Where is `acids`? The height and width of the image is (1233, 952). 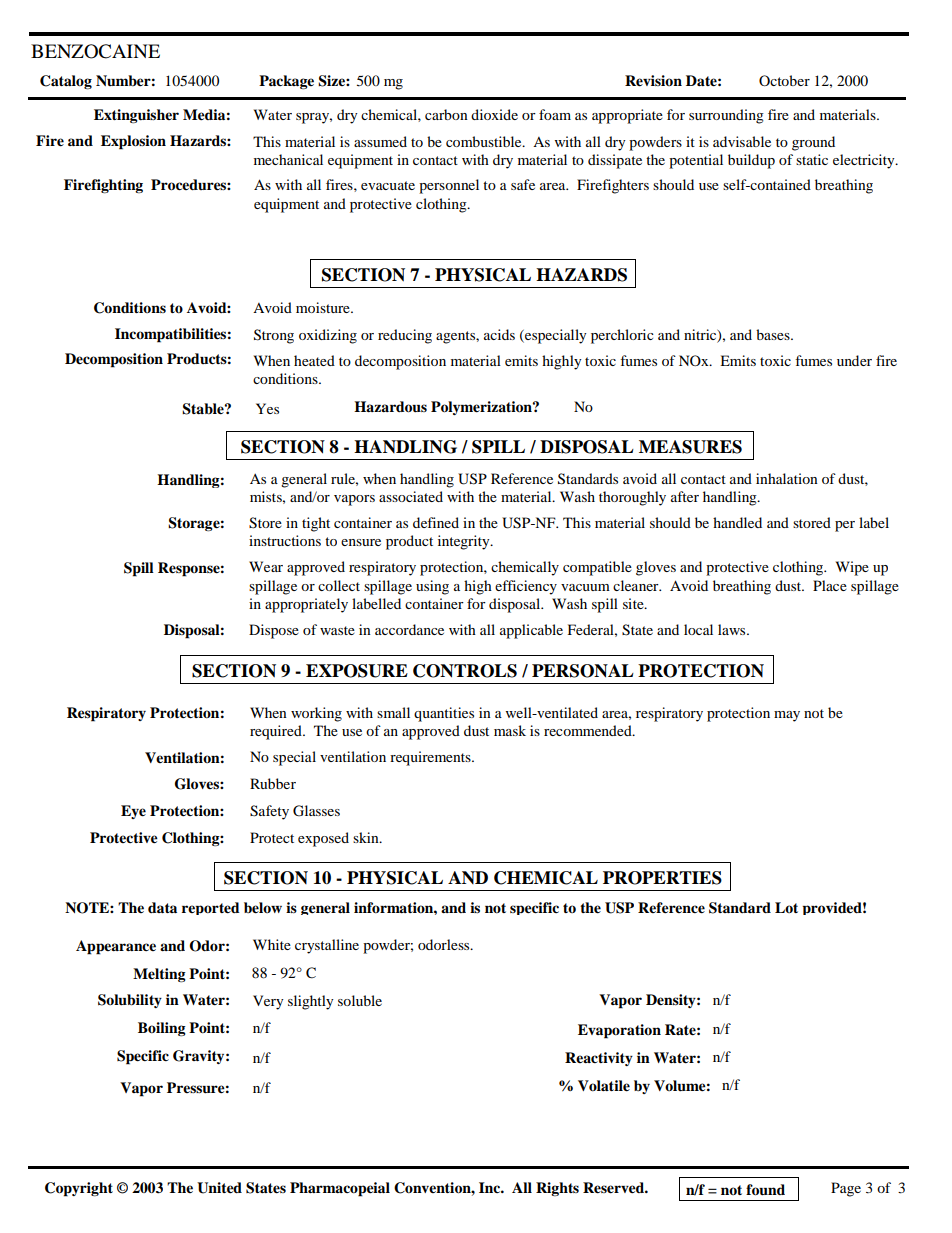 acids is located at coordinates (499, 334).
